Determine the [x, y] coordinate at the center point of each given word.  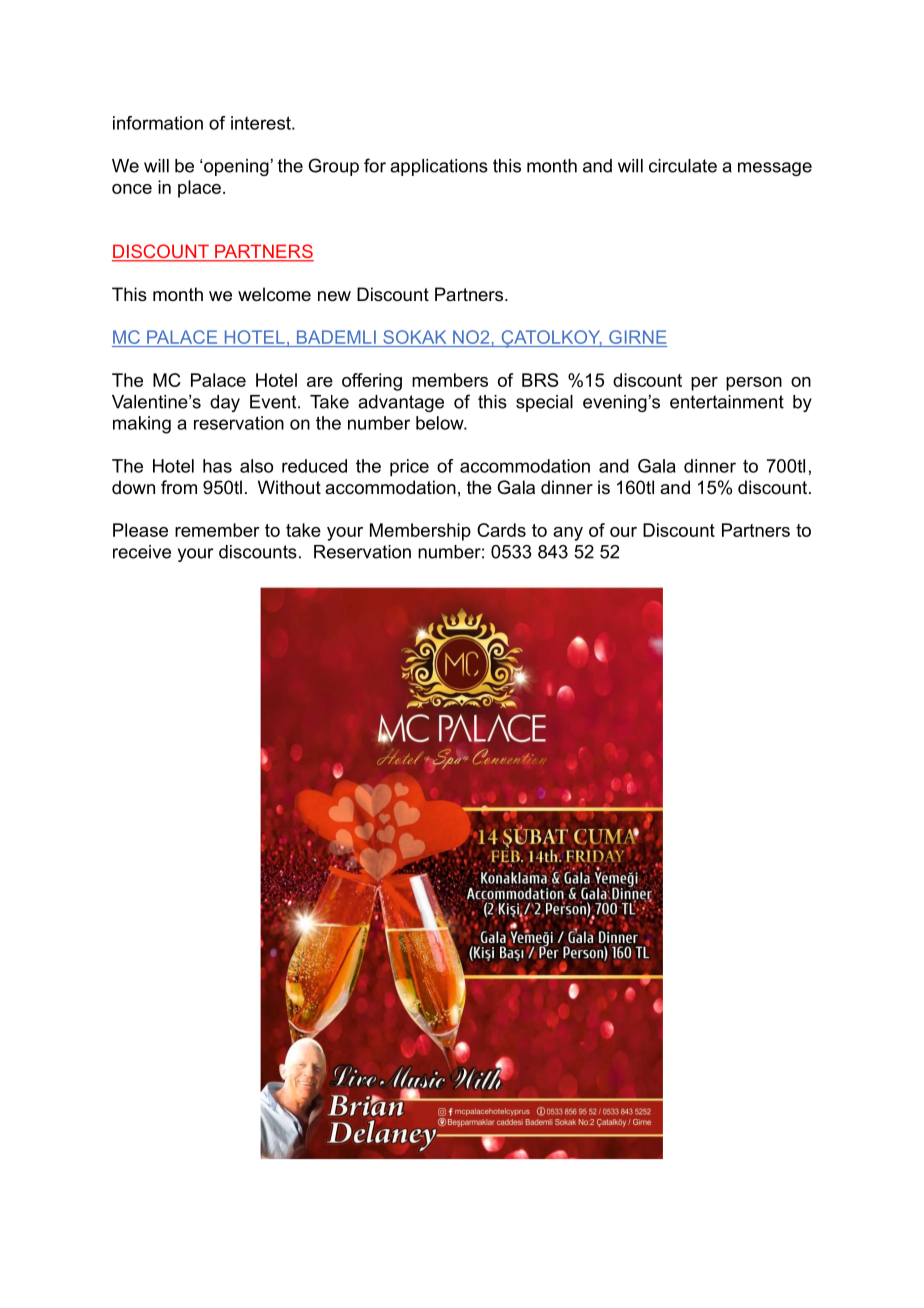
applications [439, 167]
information [158, 123]
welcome [274, 294]
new [334, 296]
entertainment [727, 402]
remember [217, 530]
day [225, 403]
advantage [401, 403]
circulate [683, 166]
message [775, 169]
